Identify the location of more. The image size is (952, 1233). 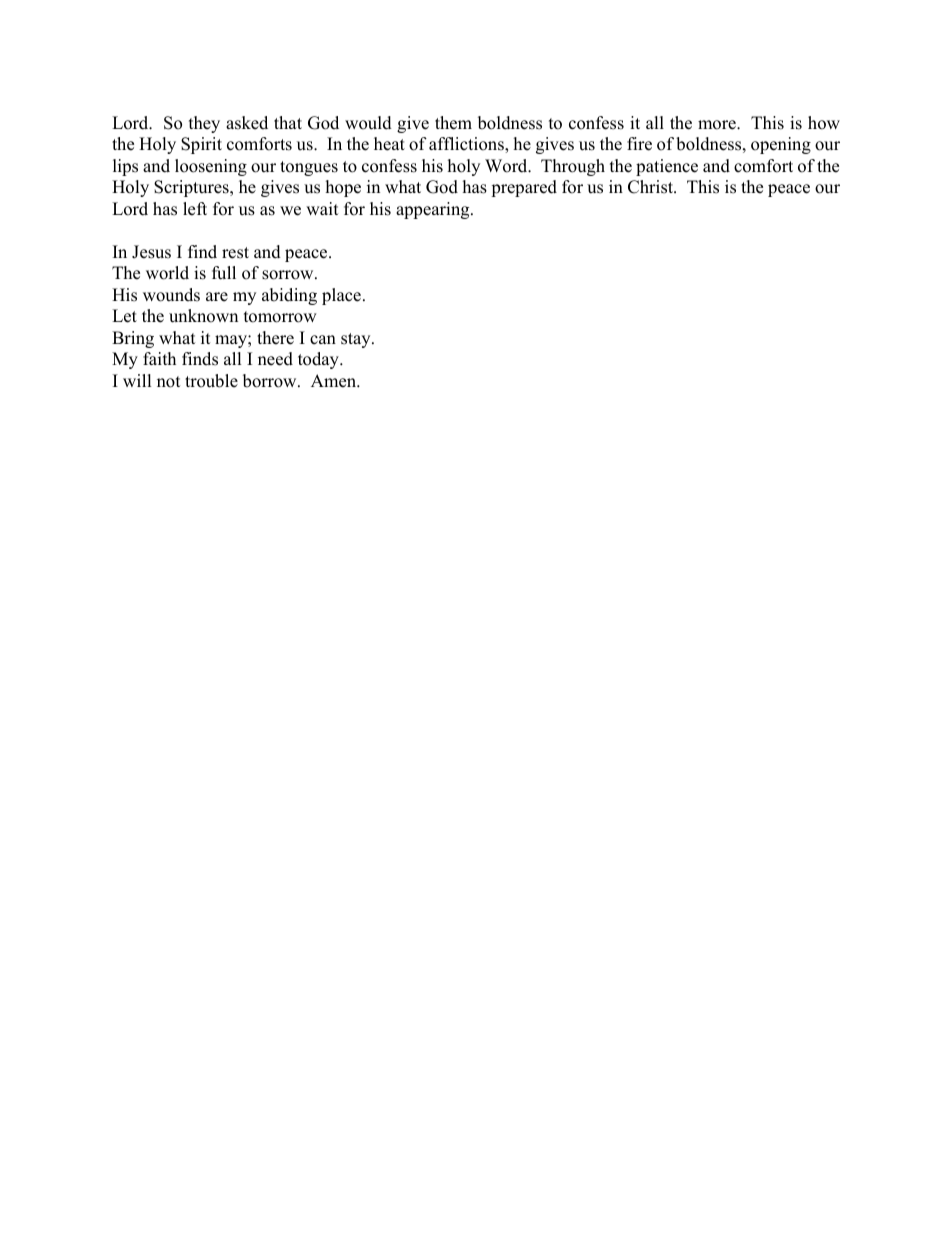
(718, 125).
